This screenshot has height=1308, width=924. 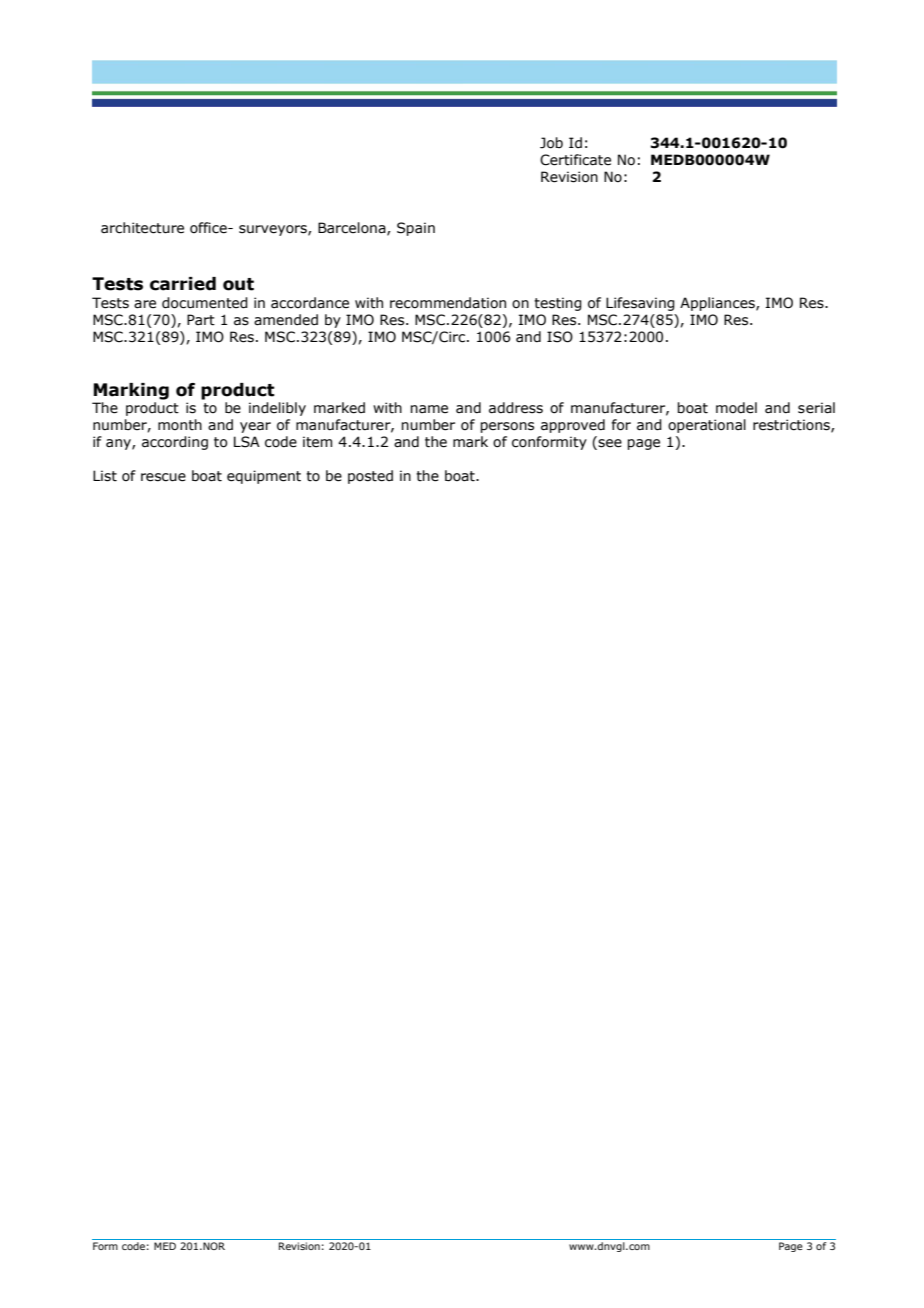 What do you see at coordinates (640, 304) in the screenshot?
I see `Lifesaving` at bounding box center [640, 304].
